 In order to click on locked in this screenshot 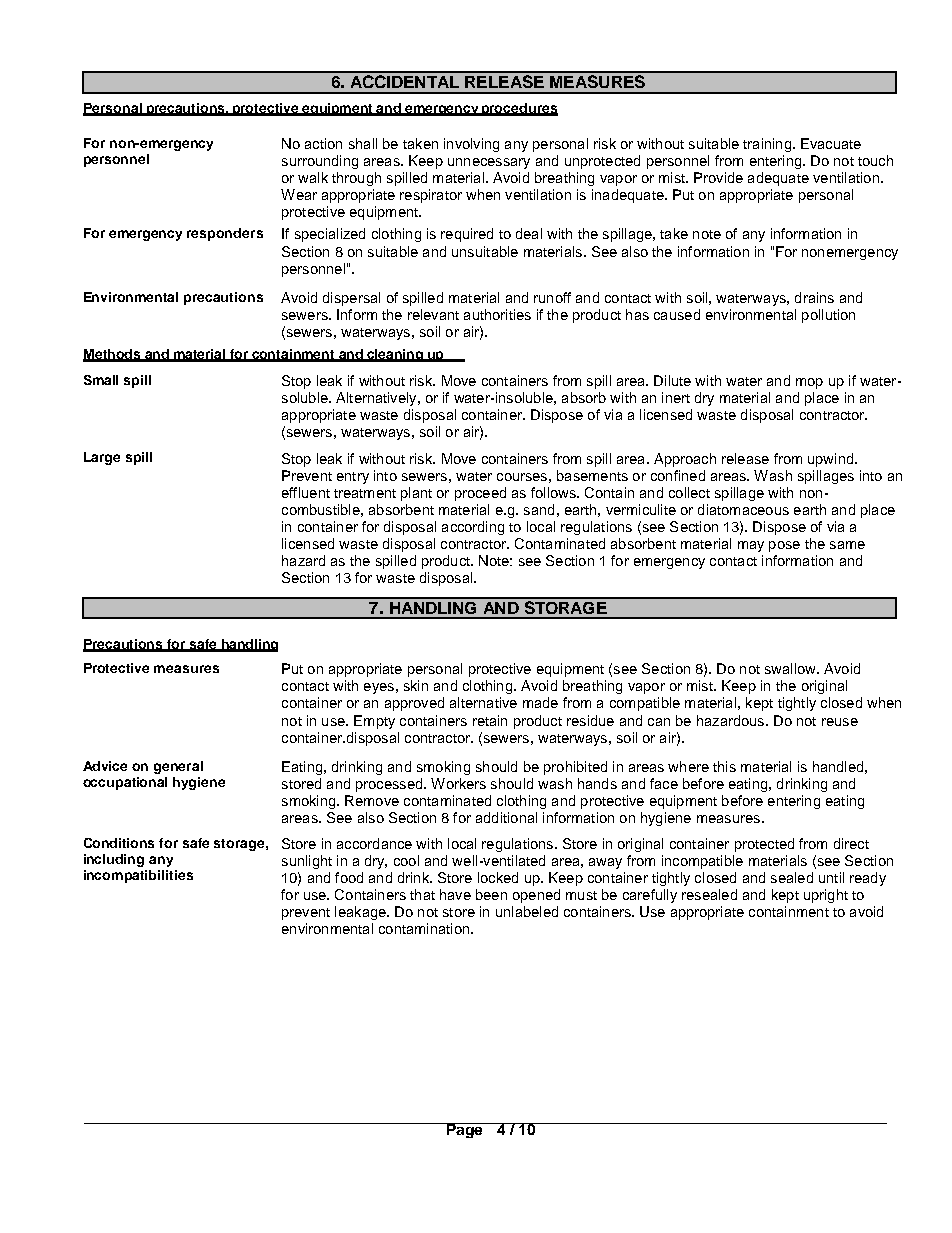, I will do `click(498, 877)`.
